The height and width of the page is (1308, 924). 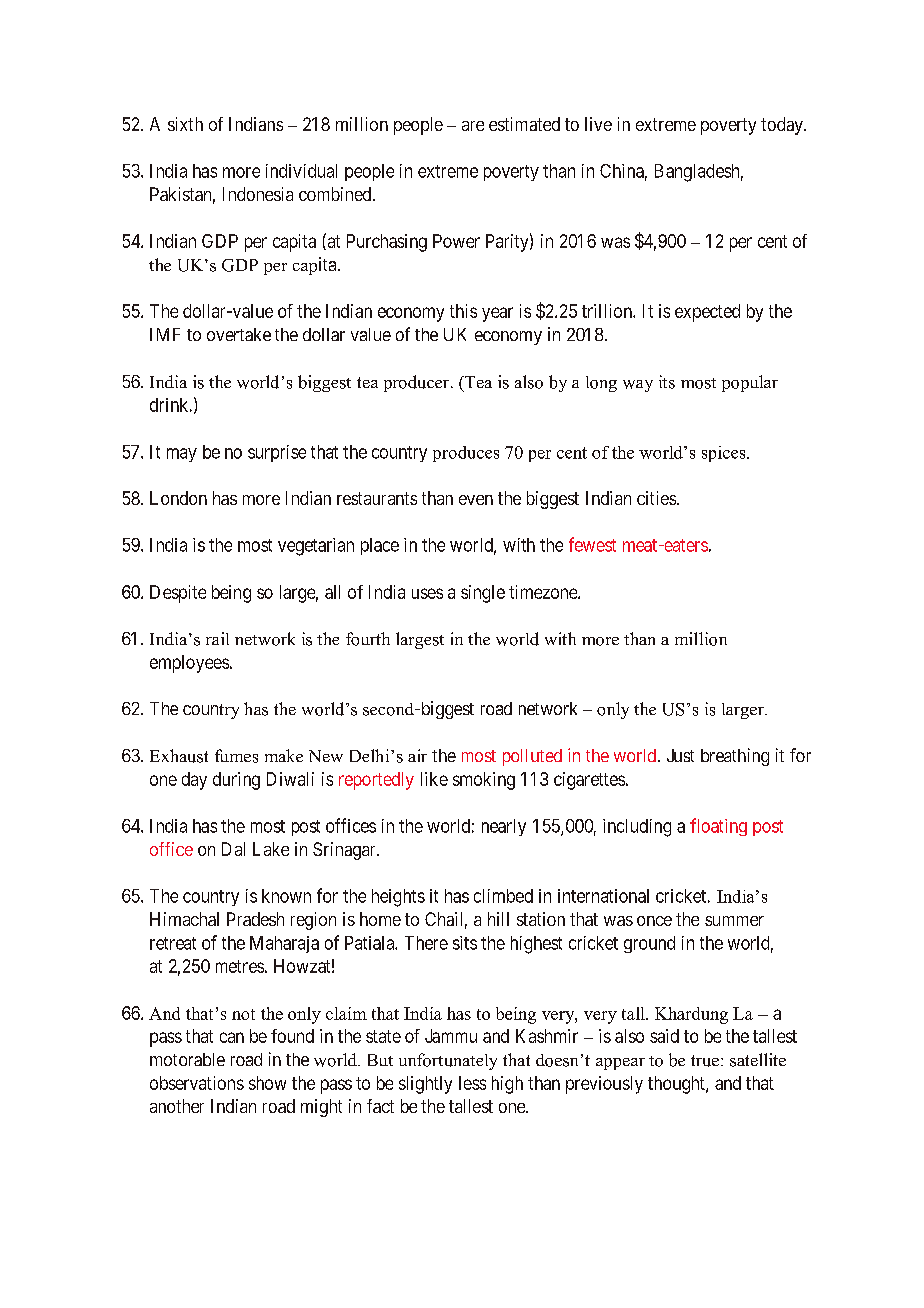 I want to click on estimated, so click(x=524, y=124).
